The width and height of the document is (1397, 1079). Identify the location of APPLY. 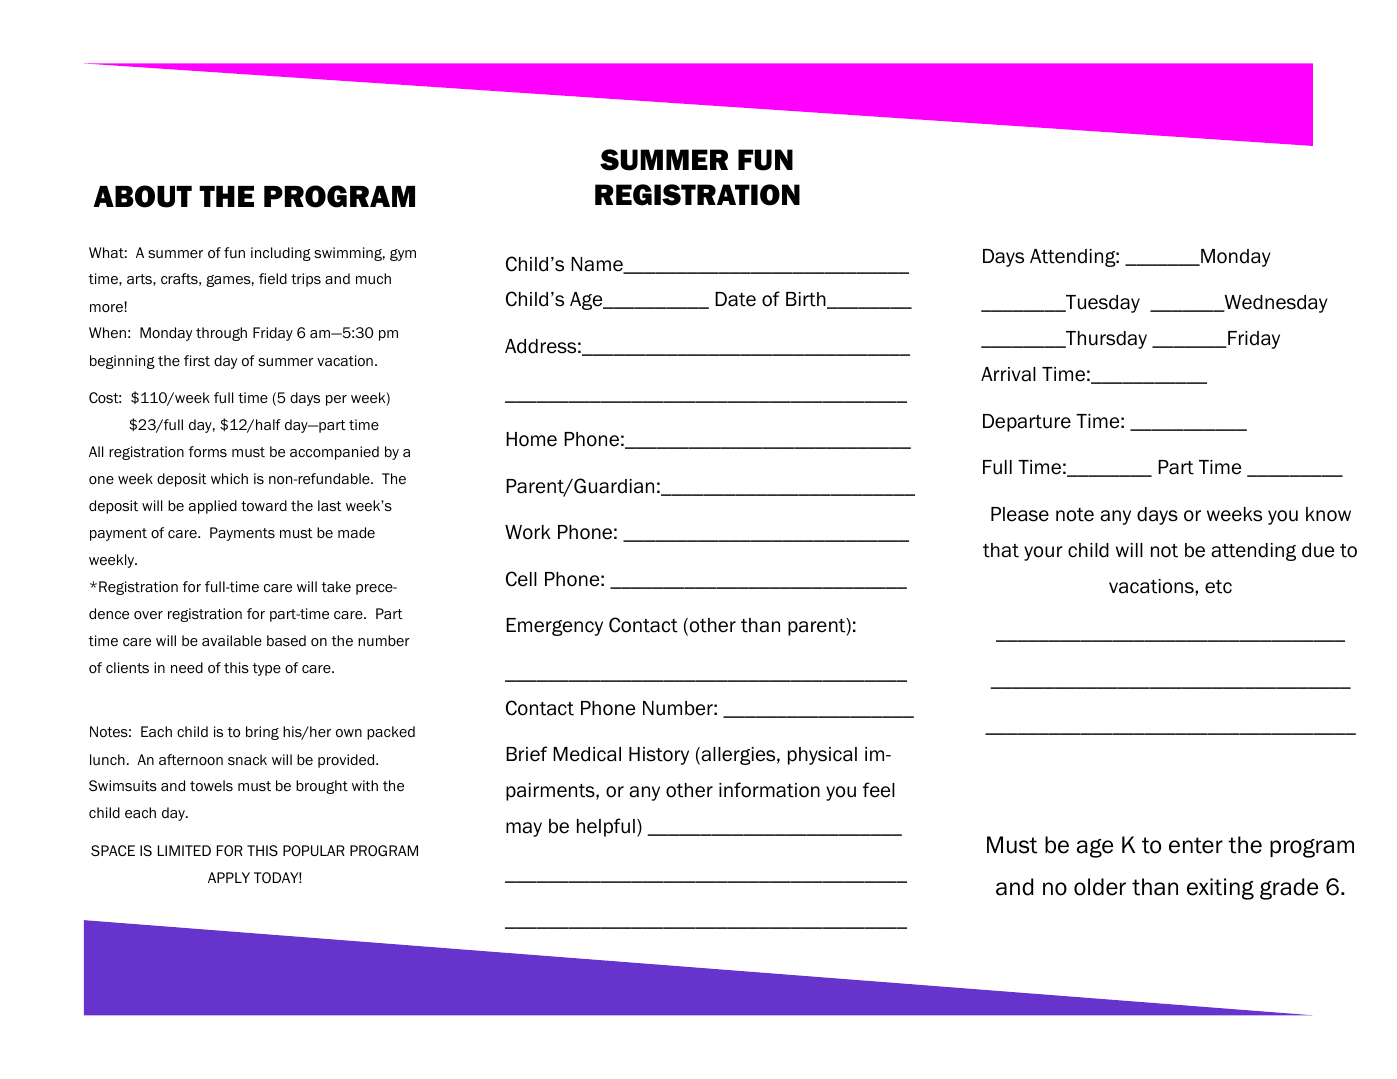
(229, 877).
